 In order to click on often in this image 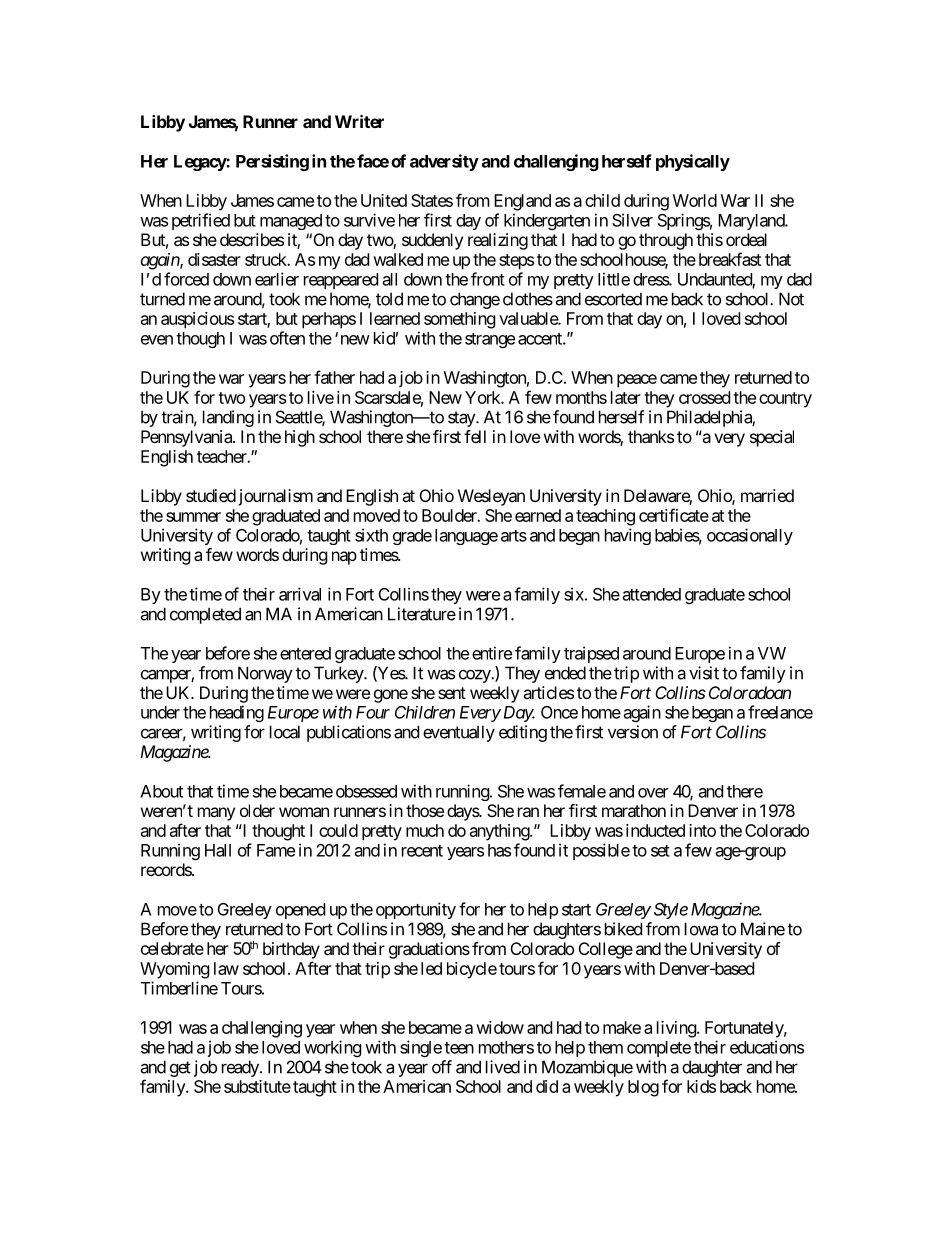, I will do `click(287, 338)`.
